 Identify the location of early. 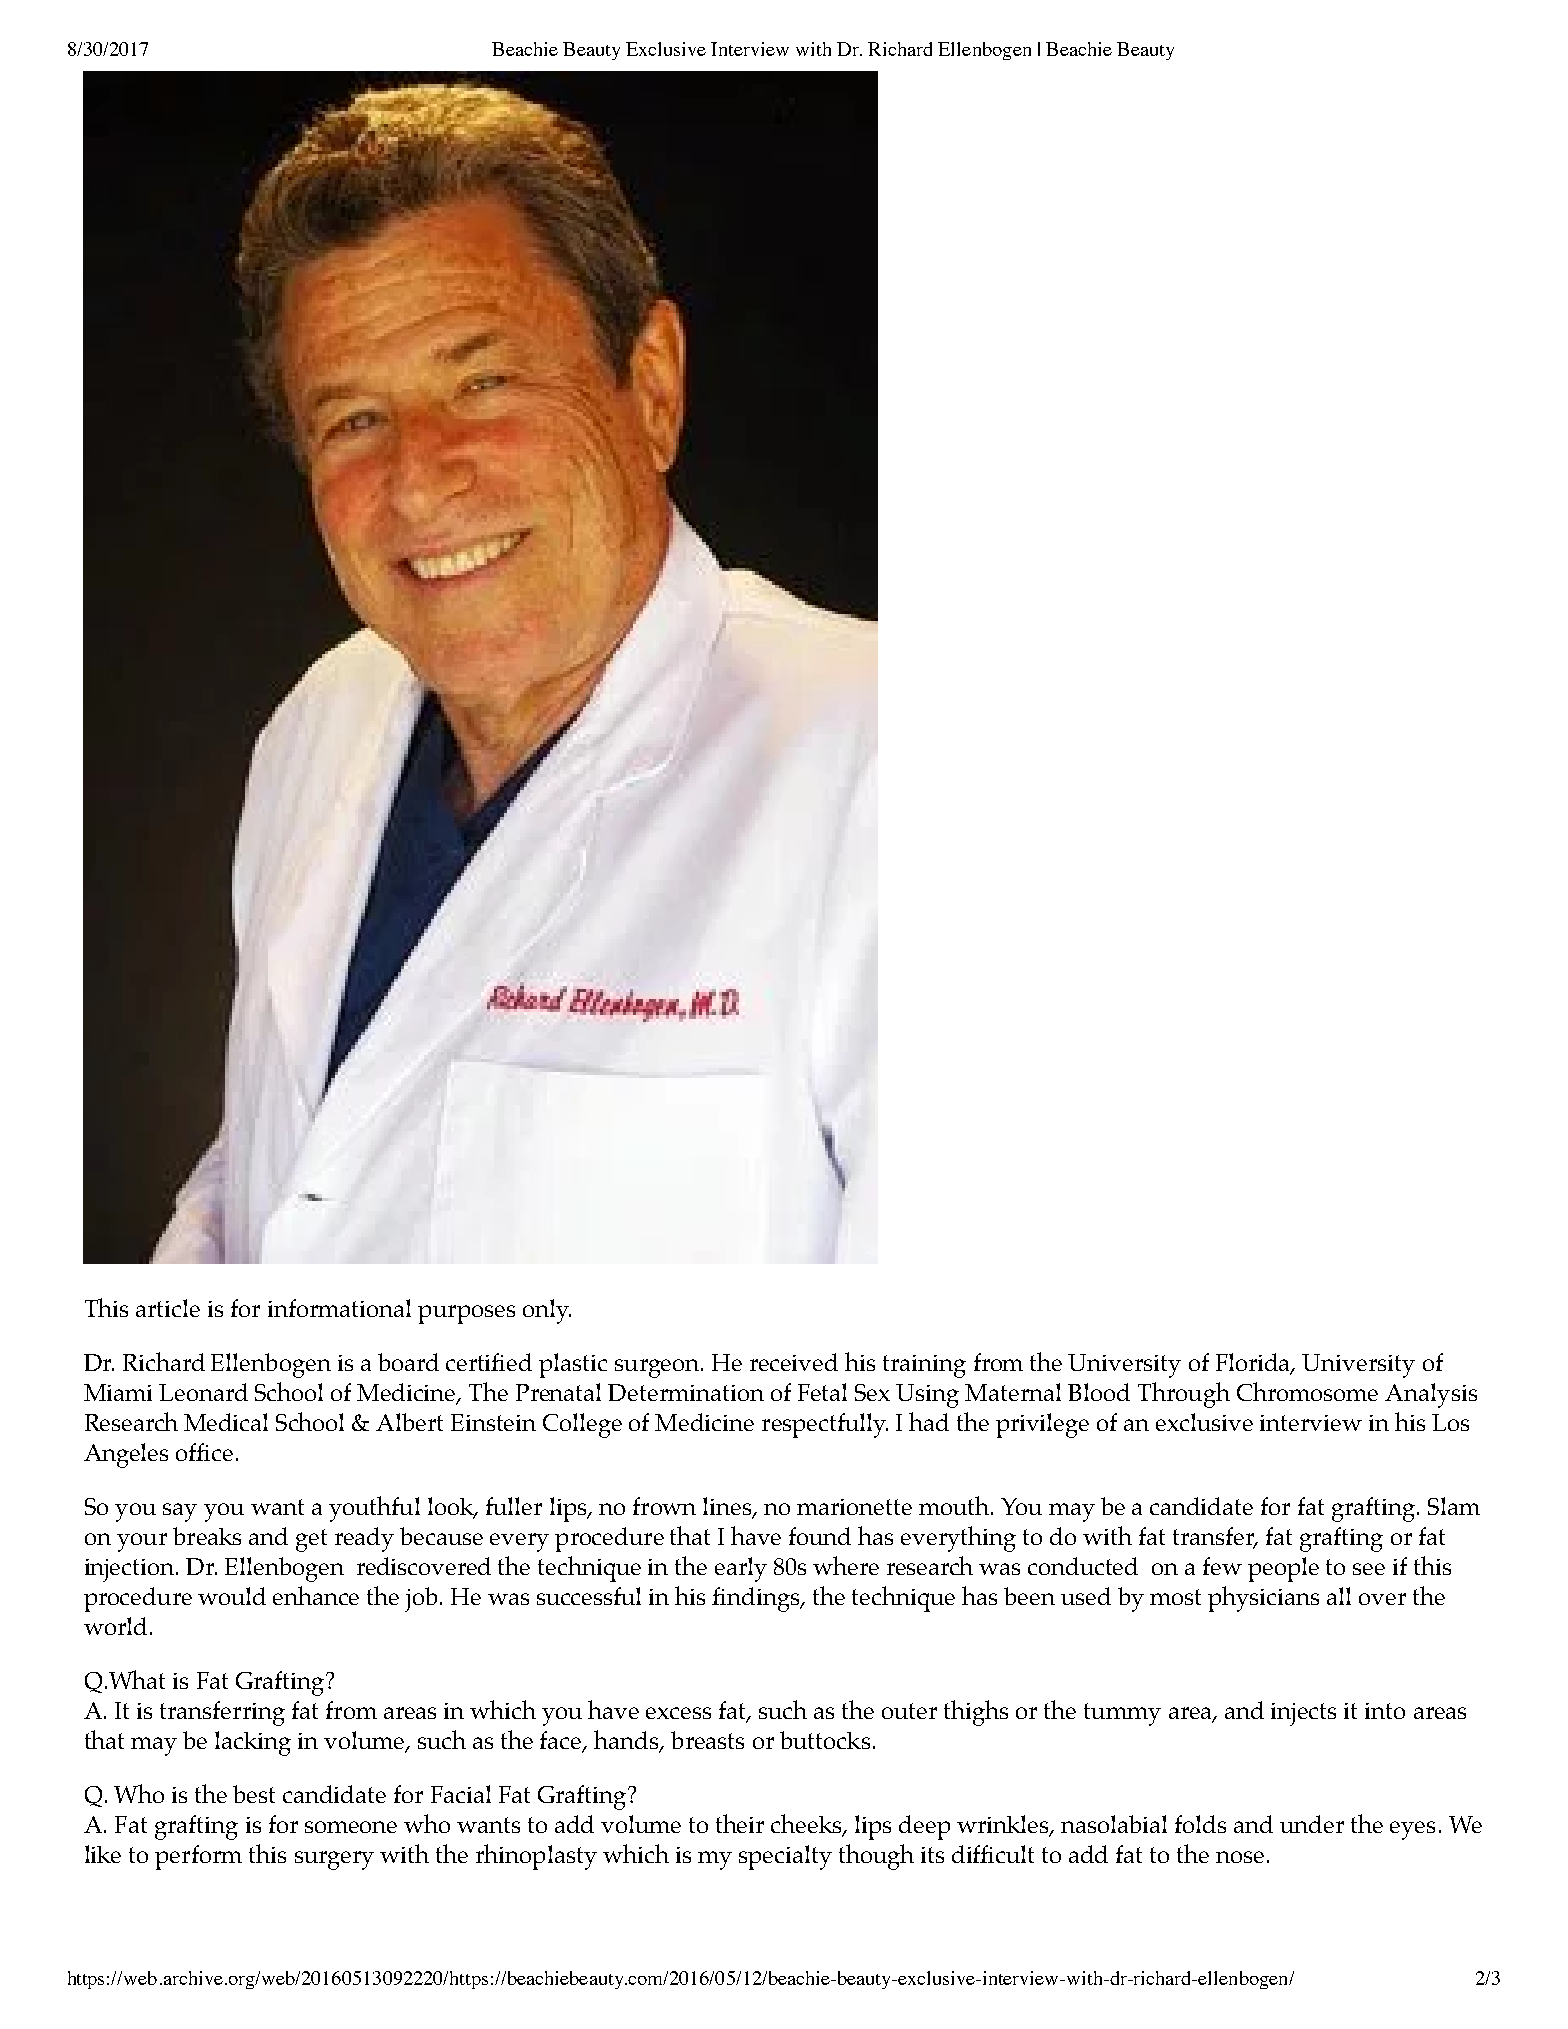
(741, 1569).
